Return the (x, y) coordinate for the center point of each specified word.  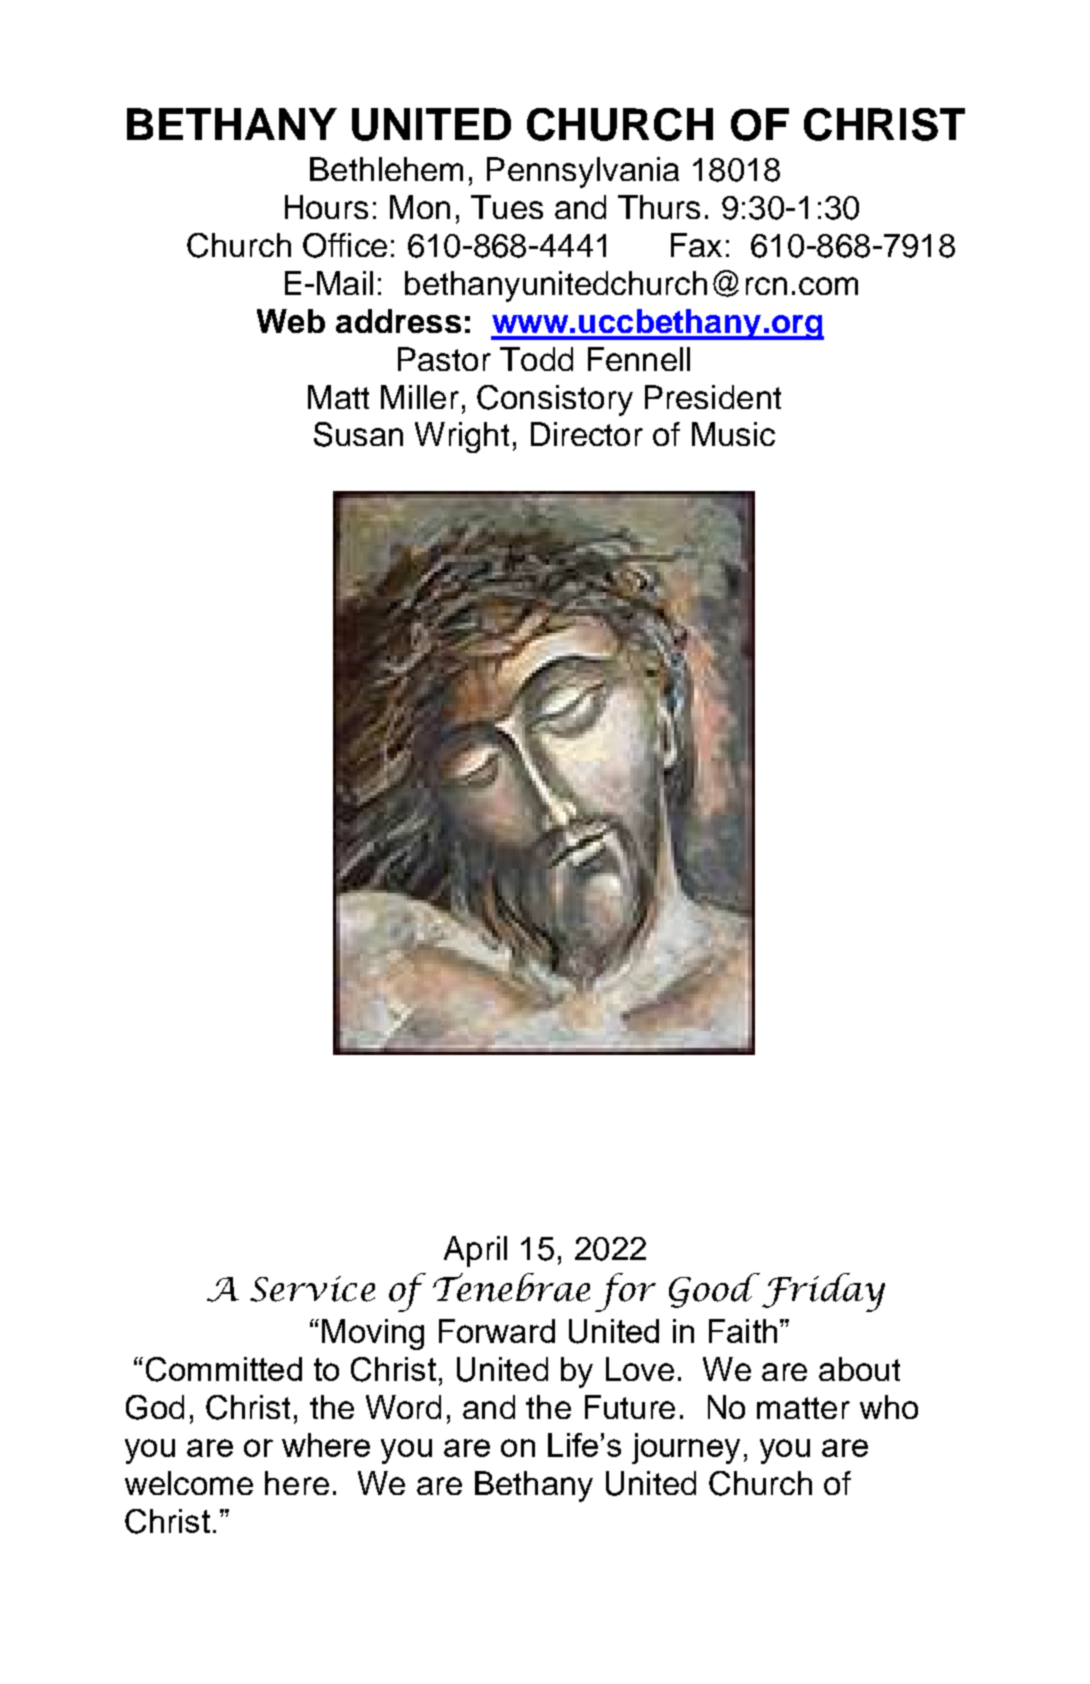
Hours (326, 207)
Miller (420, 397)
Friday (822, 1292)
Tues (507, 207)
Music (733, 434)
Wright (462, 437)
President (713, 397)
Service (312, 1289)
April (475, 1251)
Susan (358, 434)
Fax (696, 245)
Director (587, 434)
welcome (189, 1483)
